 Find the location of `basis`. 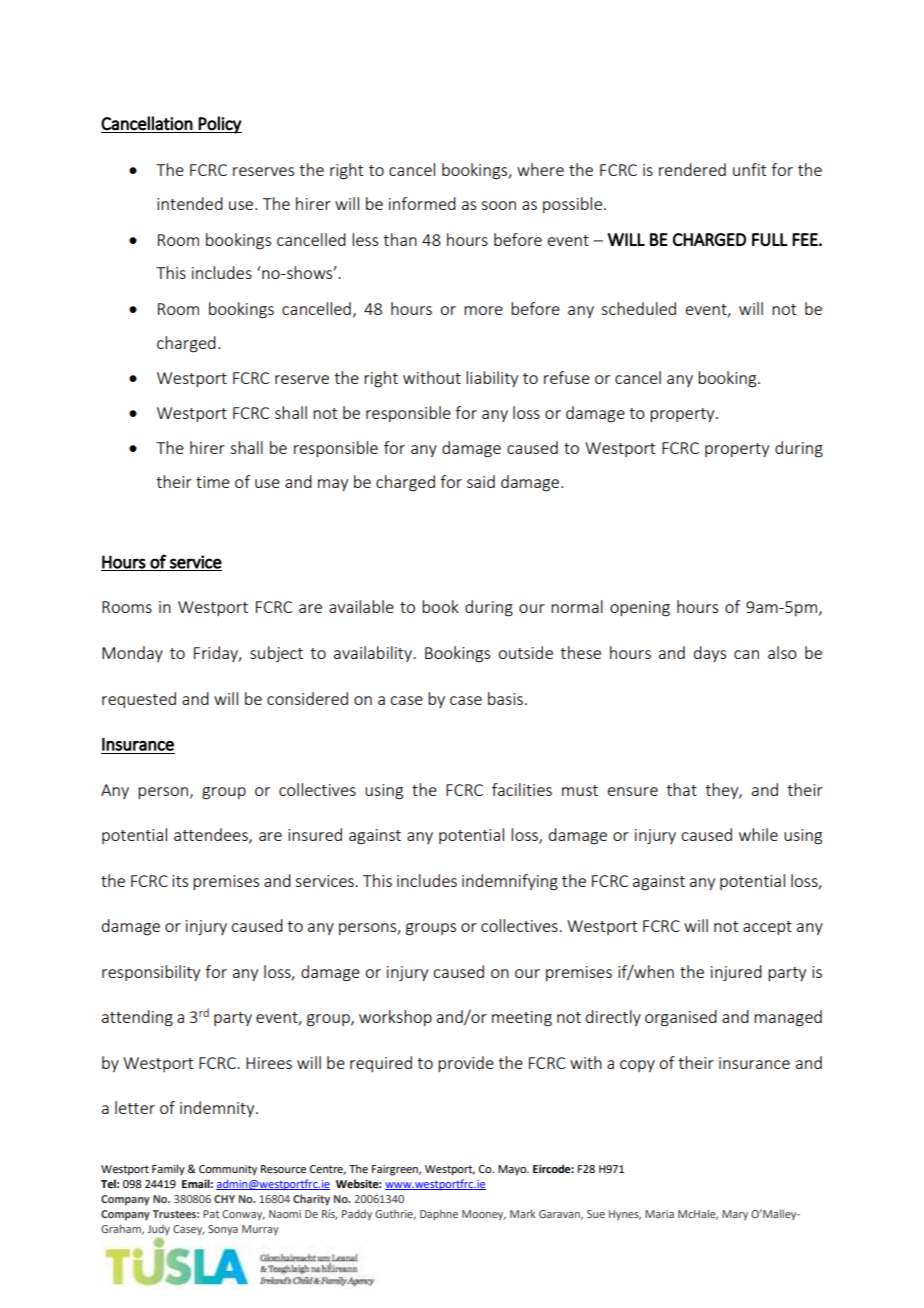

basis is located at coordinates (505, 698).
